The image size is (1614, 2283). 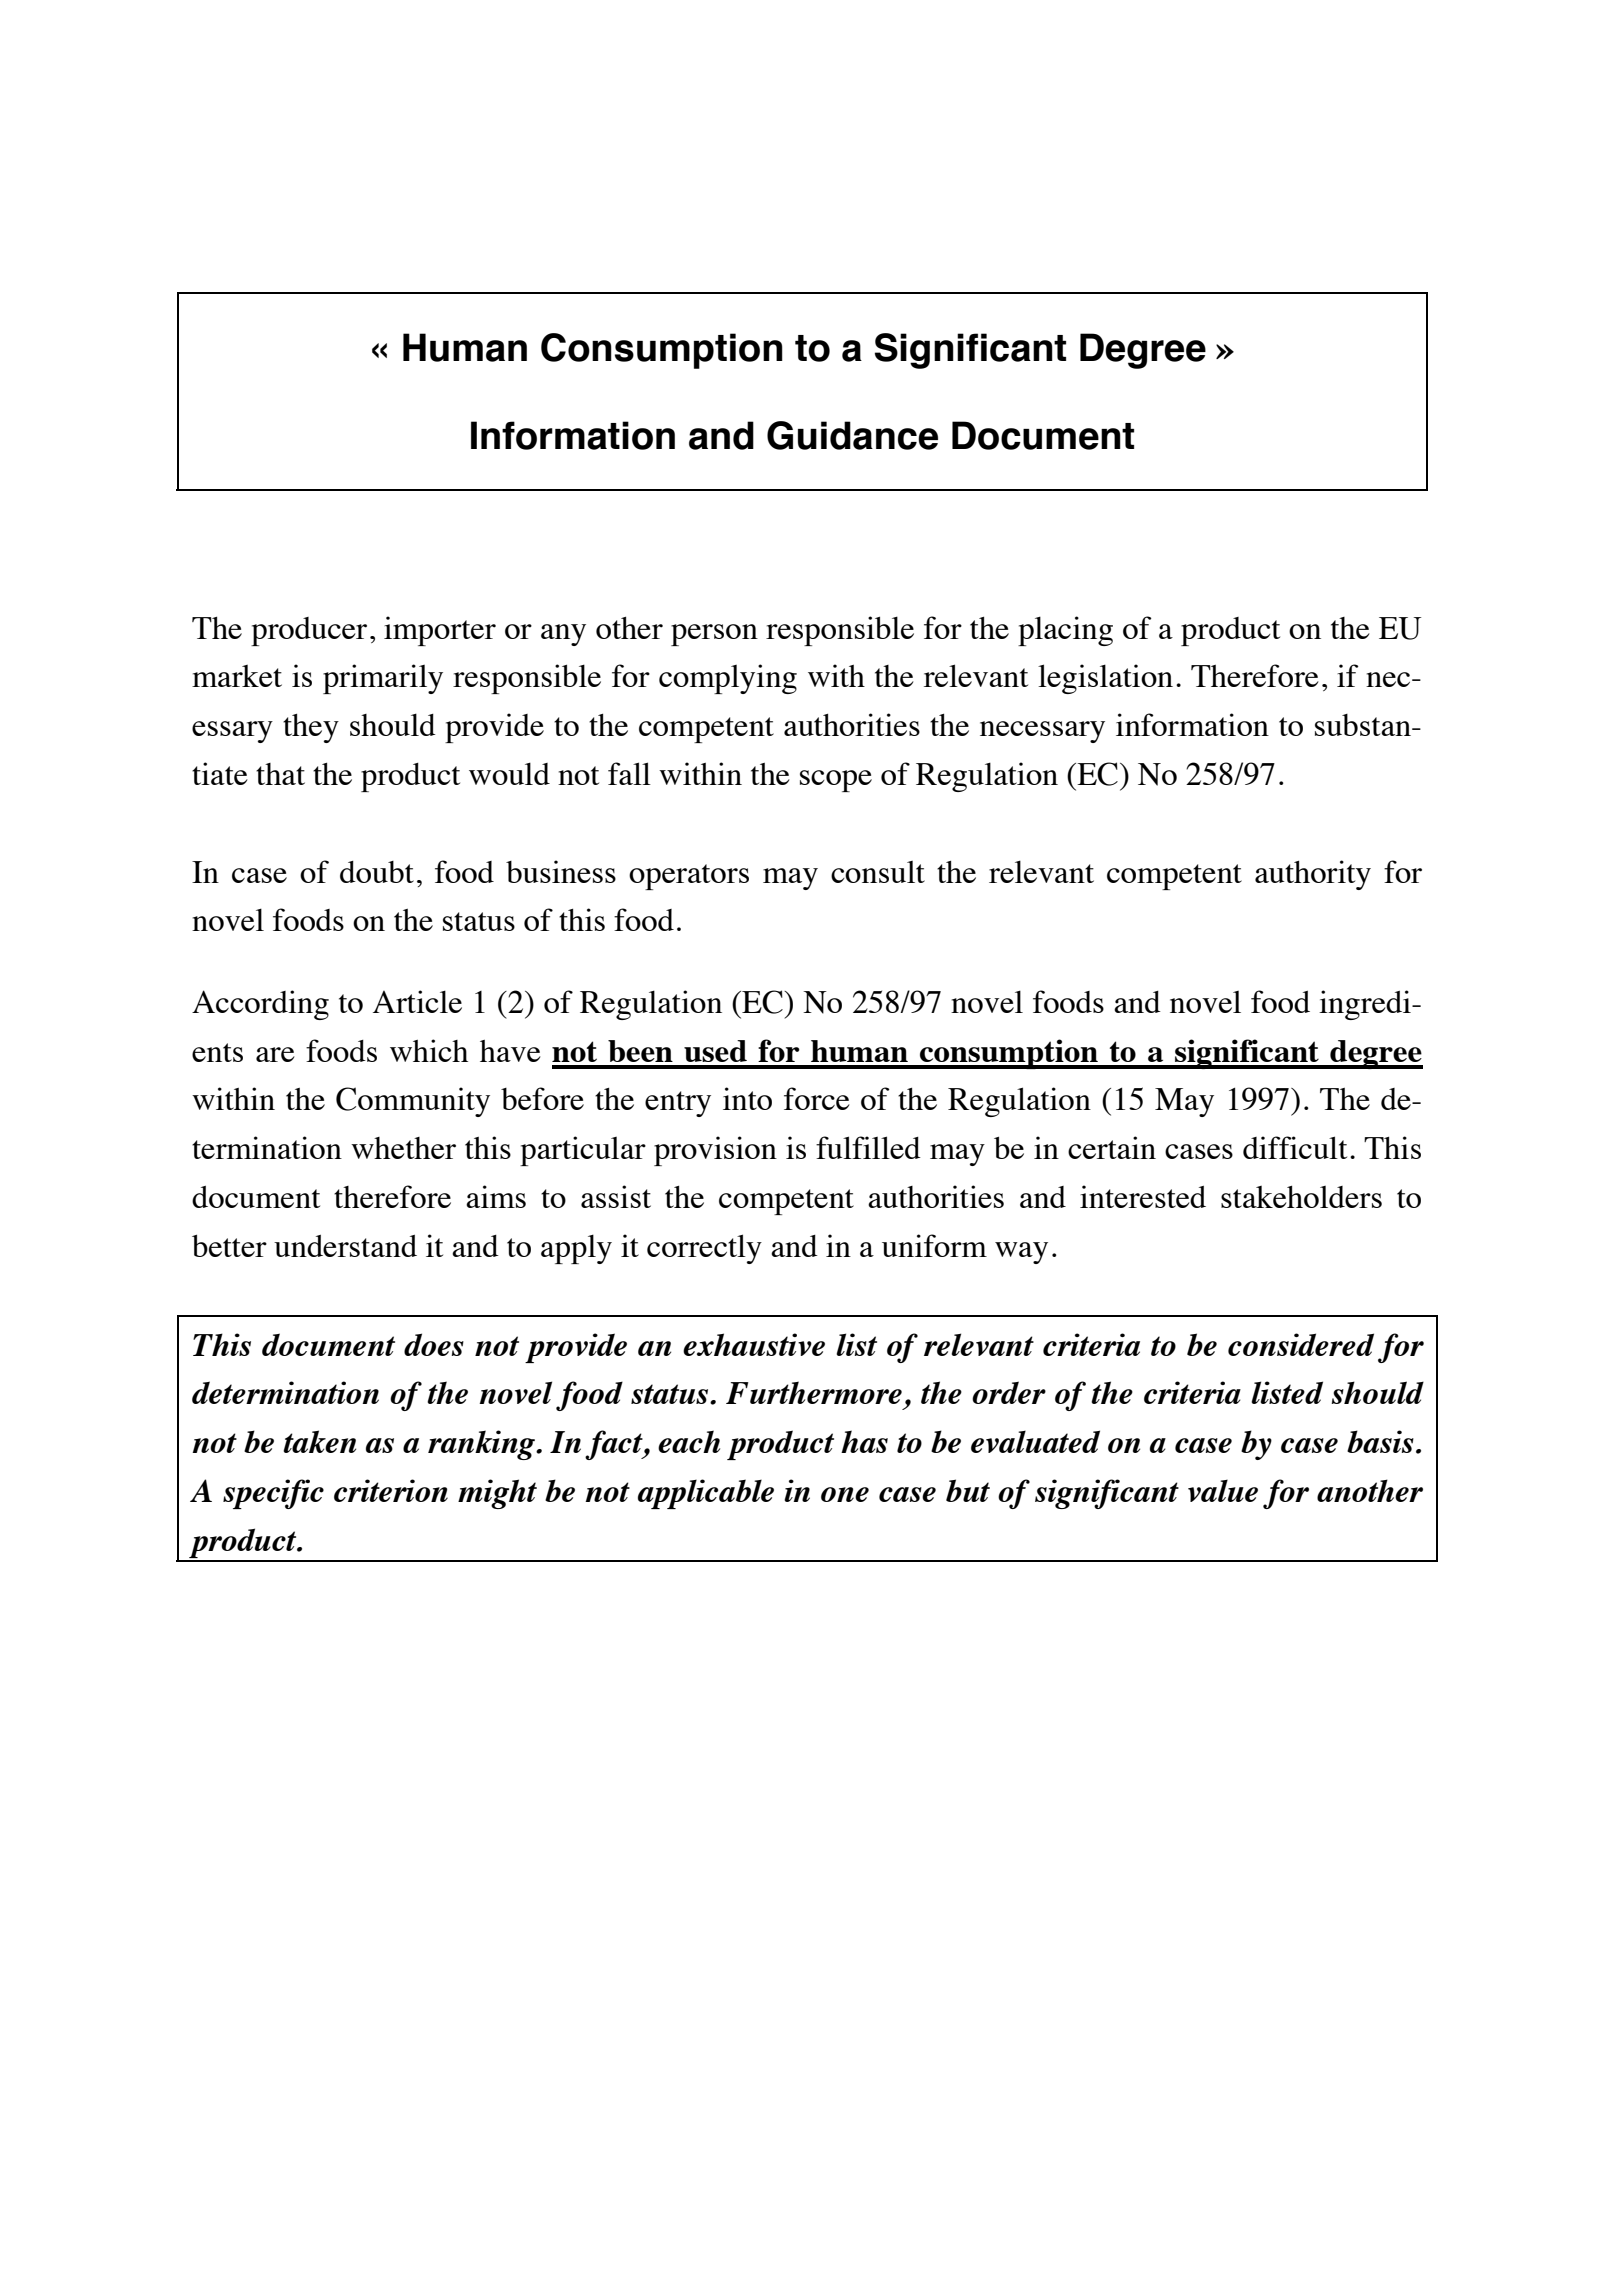 What do you see at coordinates (345, 1246) in the document?
I see `understand` at bounding box center [345, 1246].
